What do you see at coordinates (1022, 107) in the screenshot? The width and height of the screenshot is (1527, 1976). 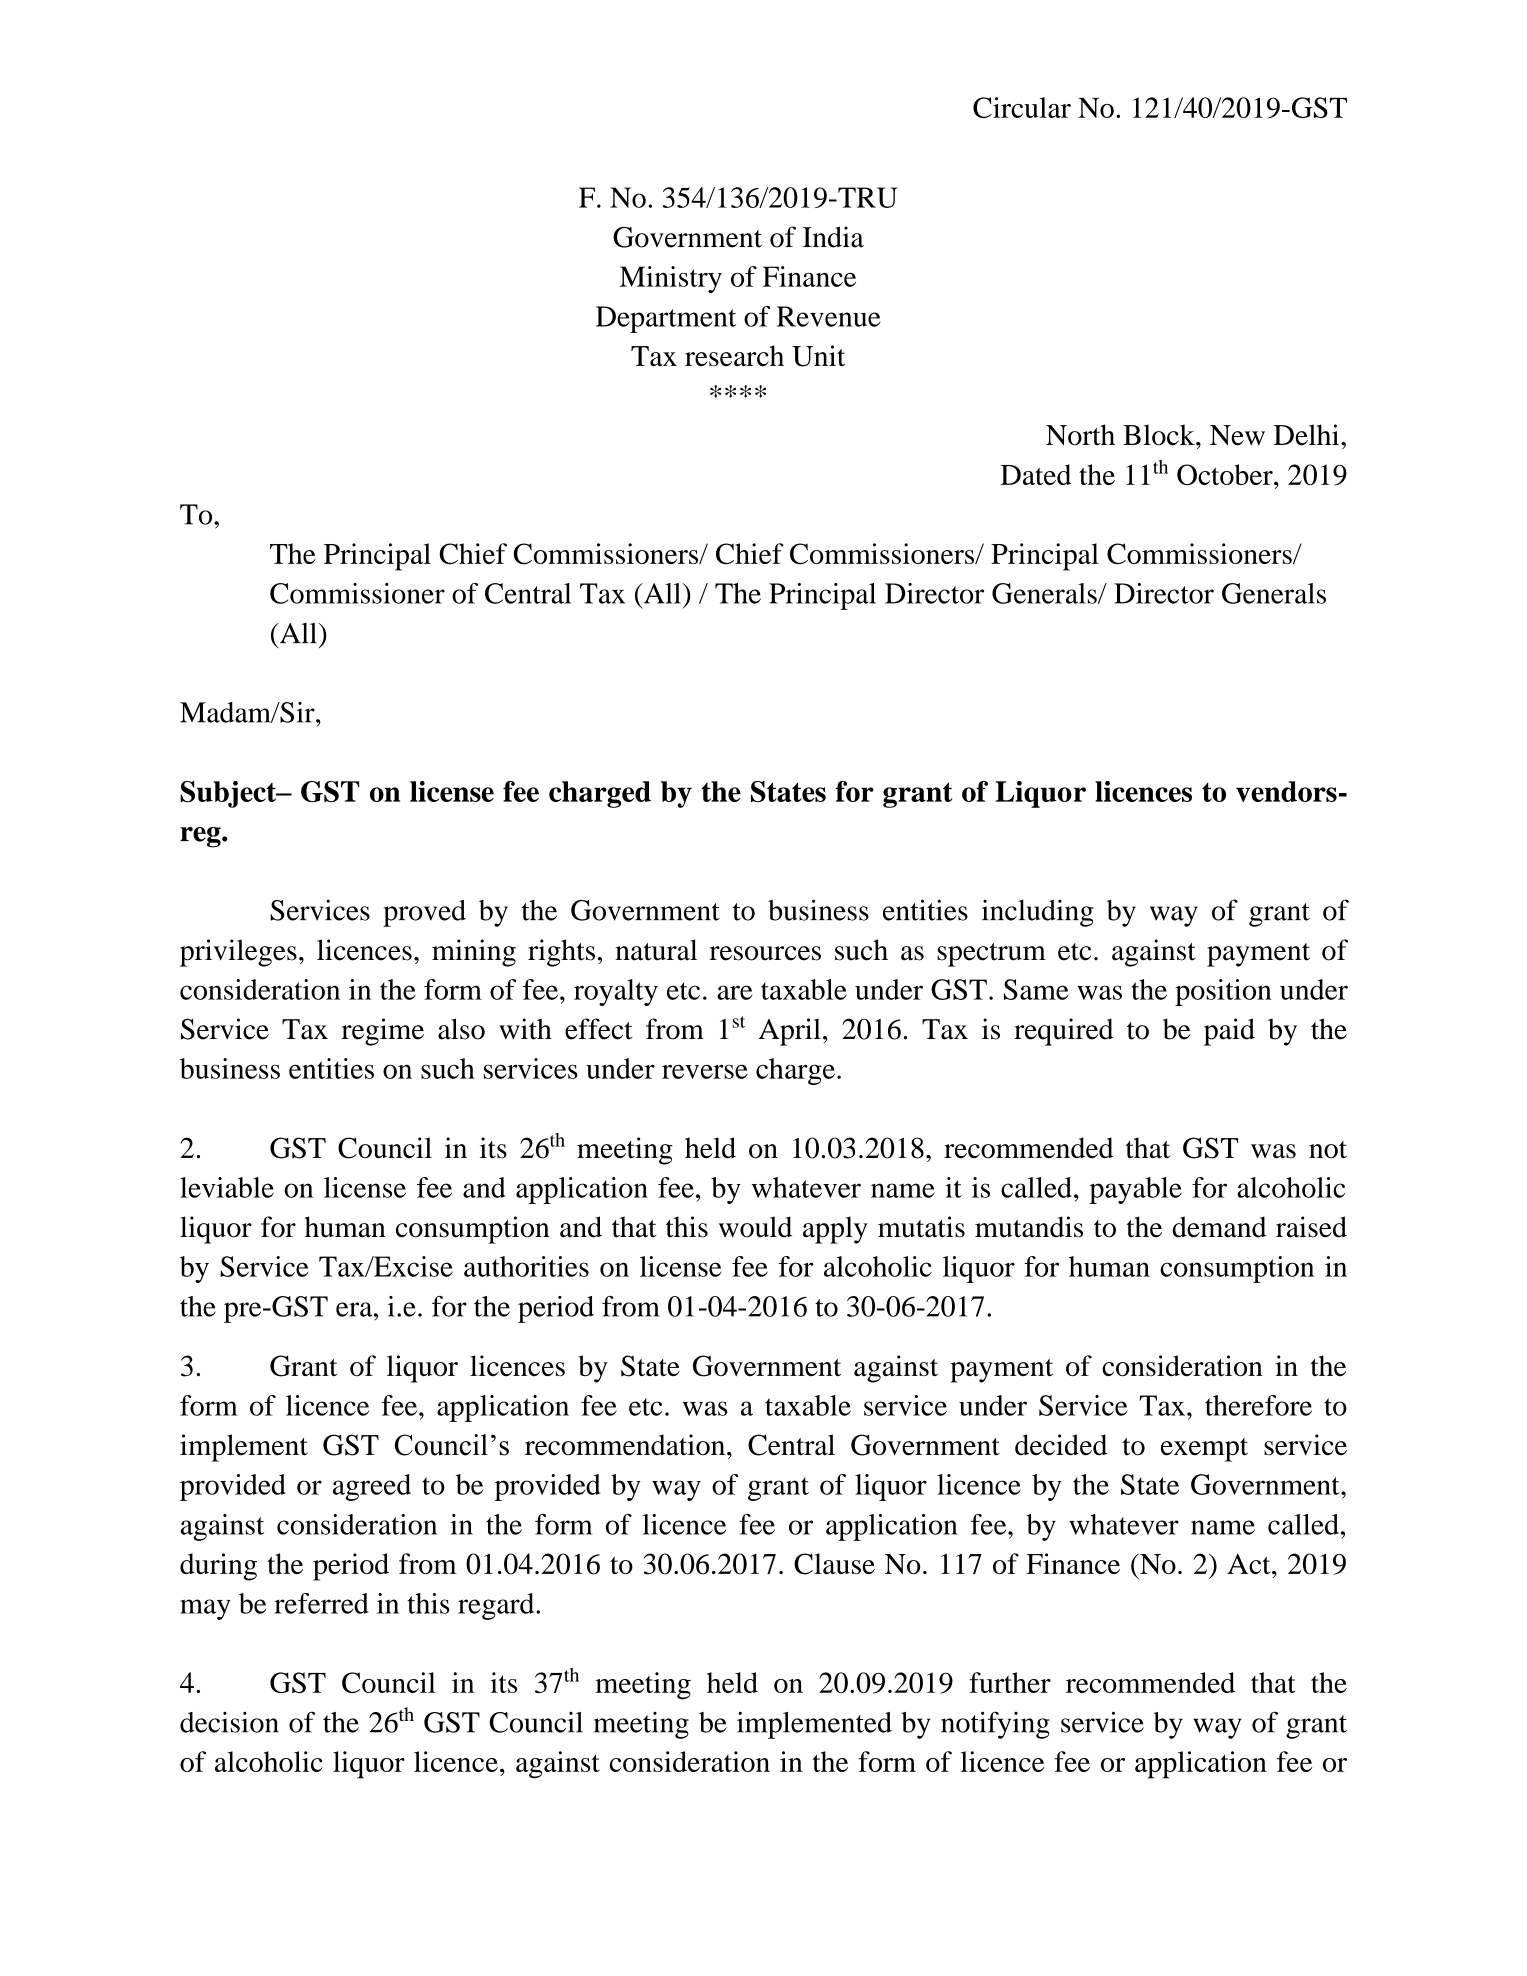 I see `Circular` at bounding box center [1022, 107].
